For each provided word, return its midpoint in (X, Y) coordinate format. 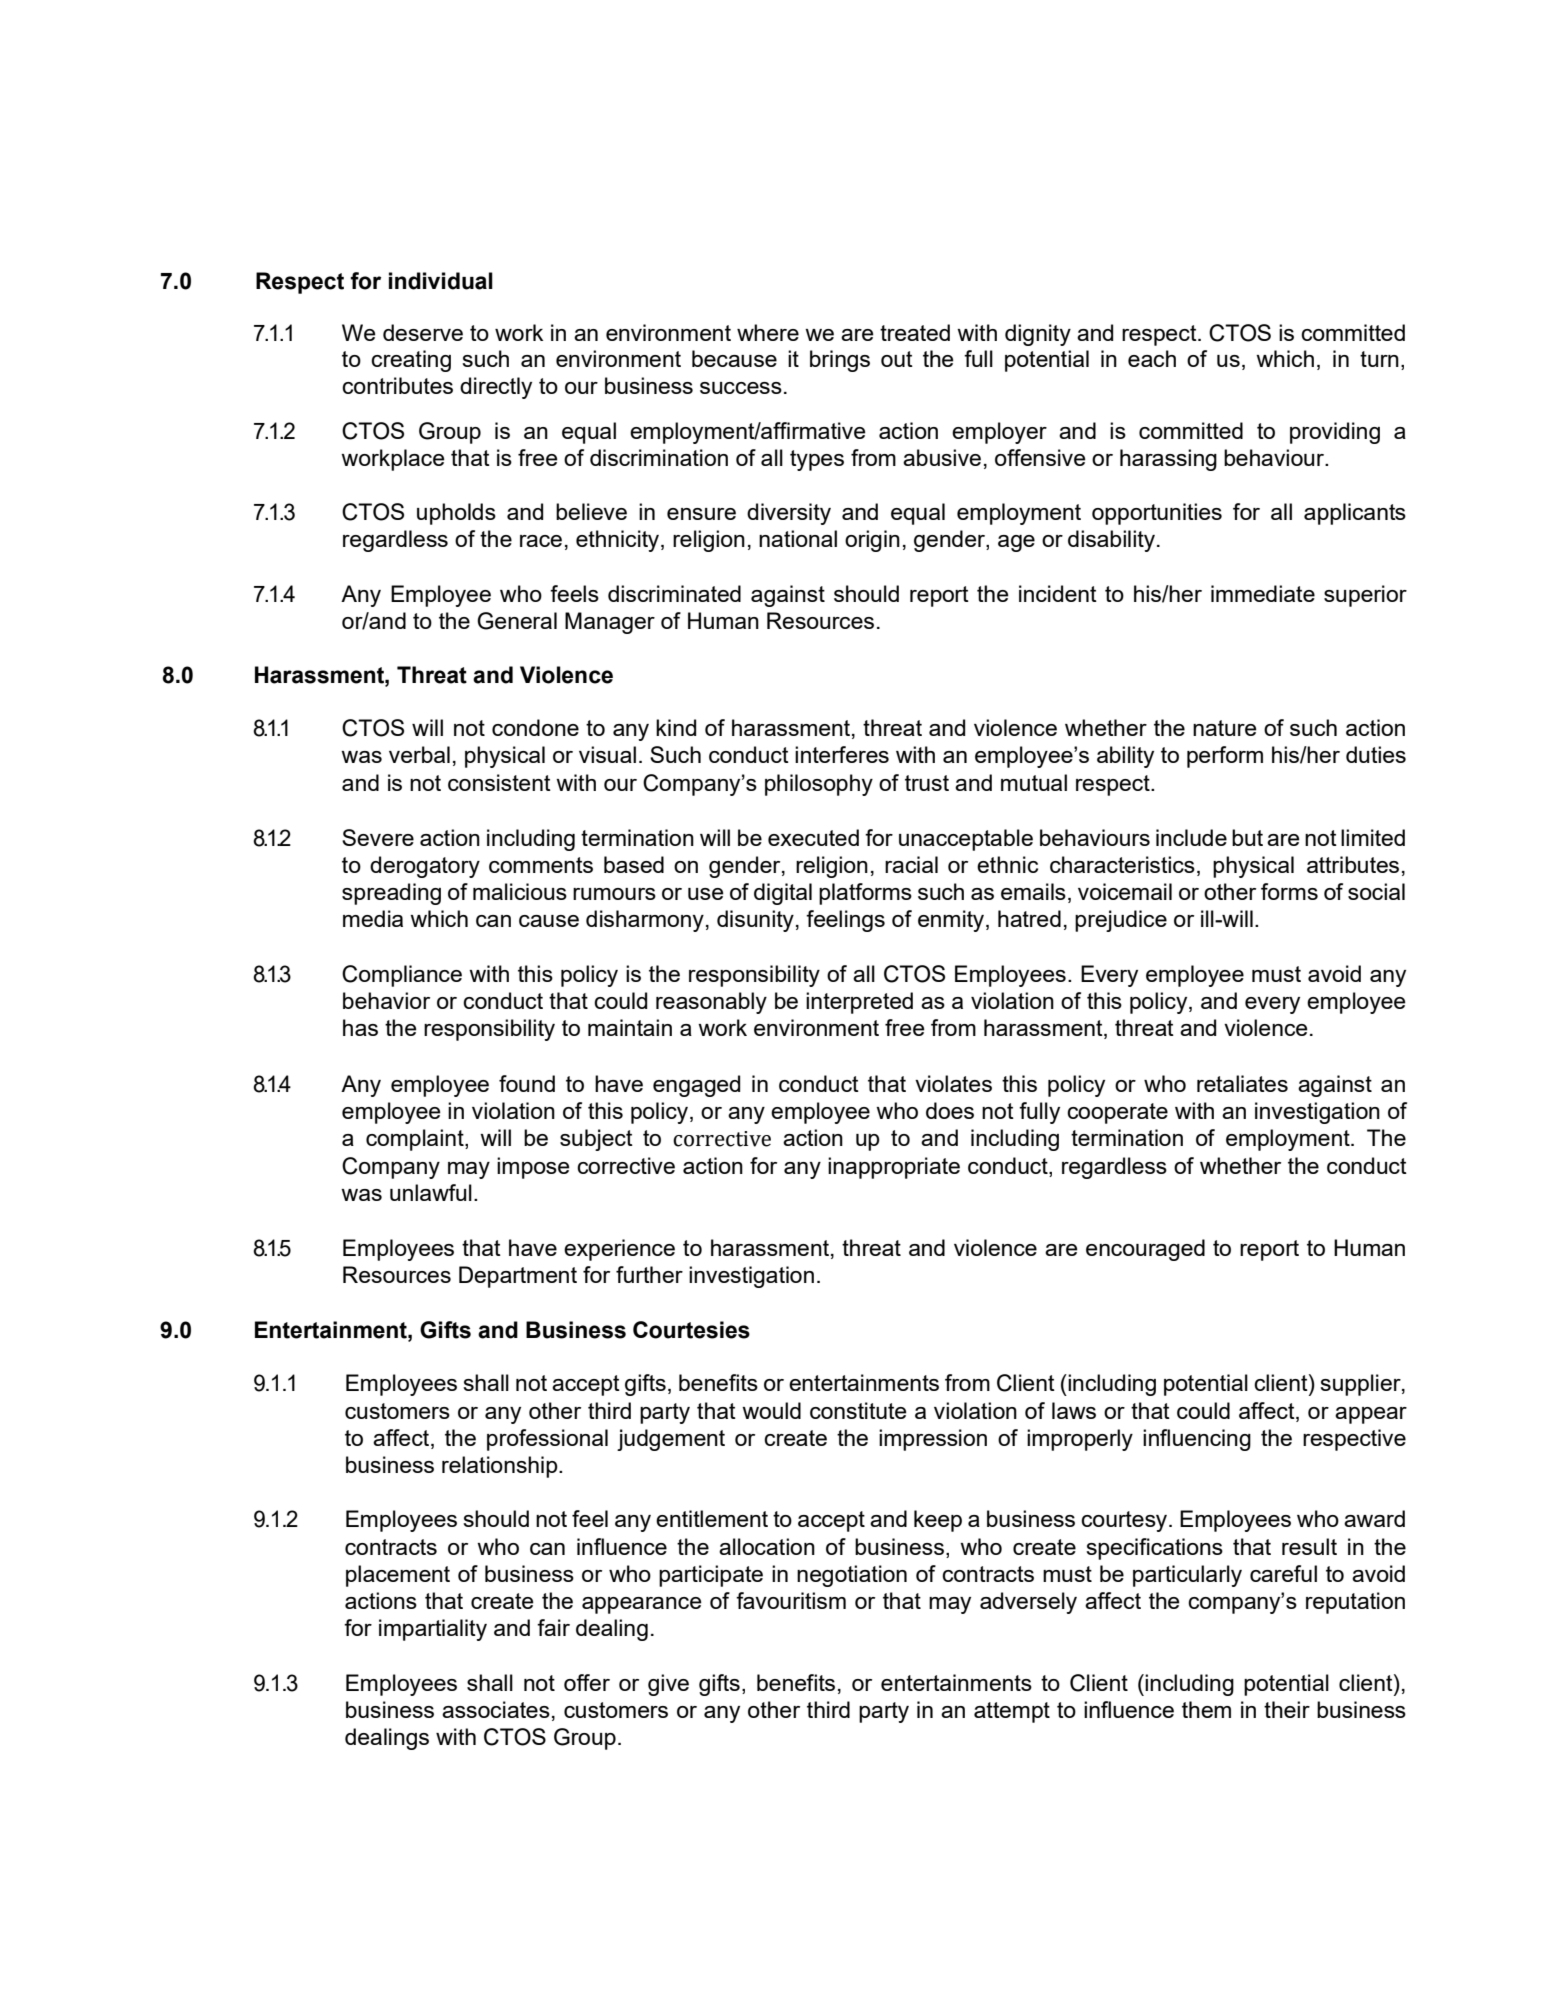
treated (915, 332)
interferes (842, 754)
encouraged (1145, 1250)
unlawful (431, 1192)
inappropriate (894, 1168)
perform (1225, 757)
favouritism (791, 1600)
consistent (499, 782)
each (1152, 358)
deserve (423, 332)
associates (496, 1709)
